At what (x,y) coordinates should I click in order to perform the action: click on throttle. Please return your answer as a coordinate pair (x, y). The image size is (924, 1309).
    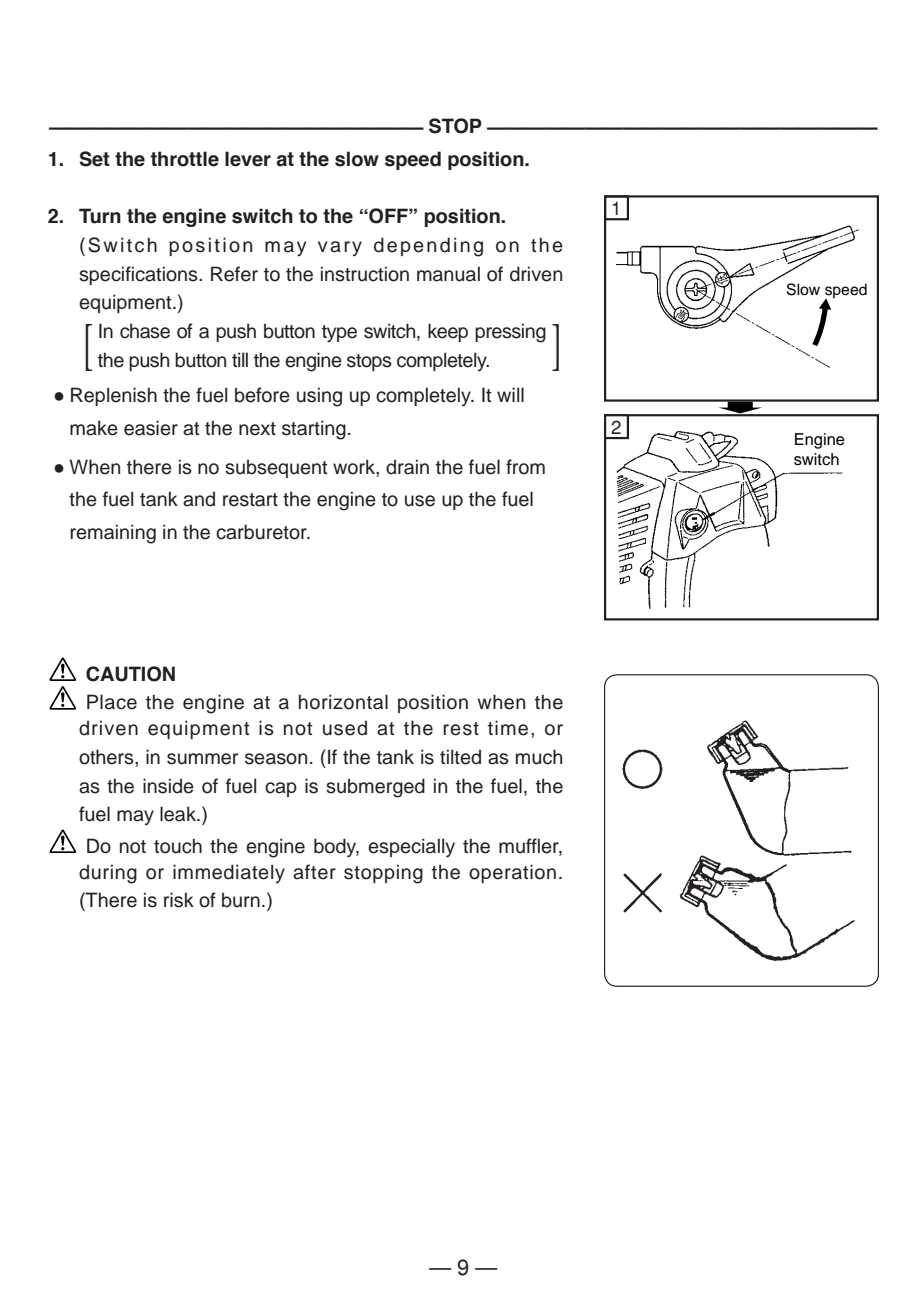
    Looking at the image, I should click on (184, 159).
